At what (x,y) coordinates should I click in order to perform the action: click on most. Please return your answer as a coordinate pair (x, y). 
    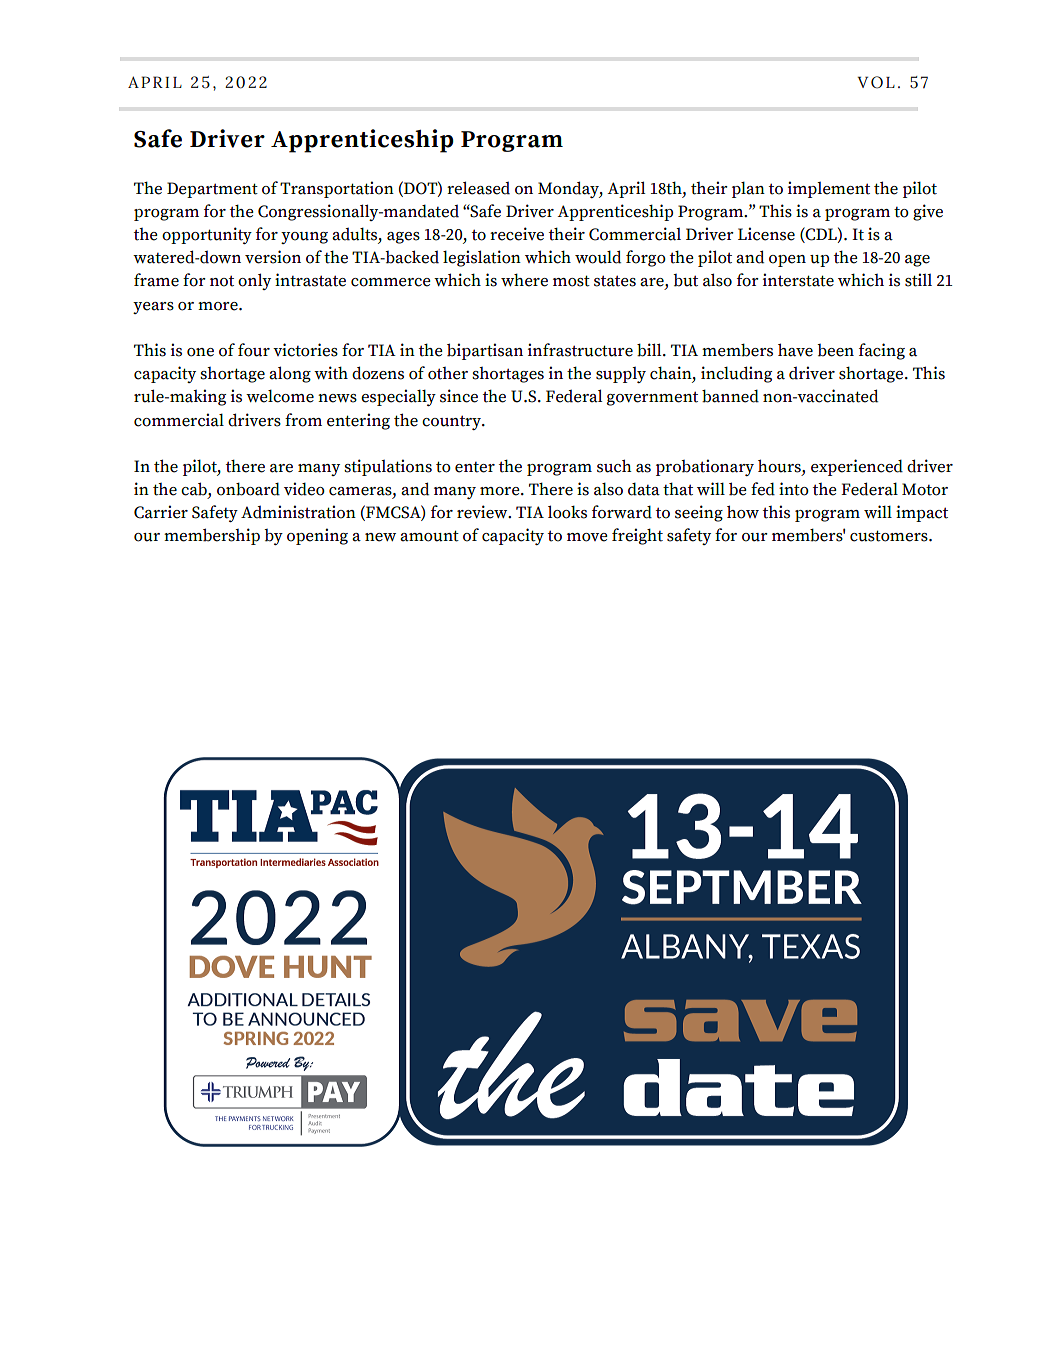
    Looking at the image, I should click on (571, 281).
